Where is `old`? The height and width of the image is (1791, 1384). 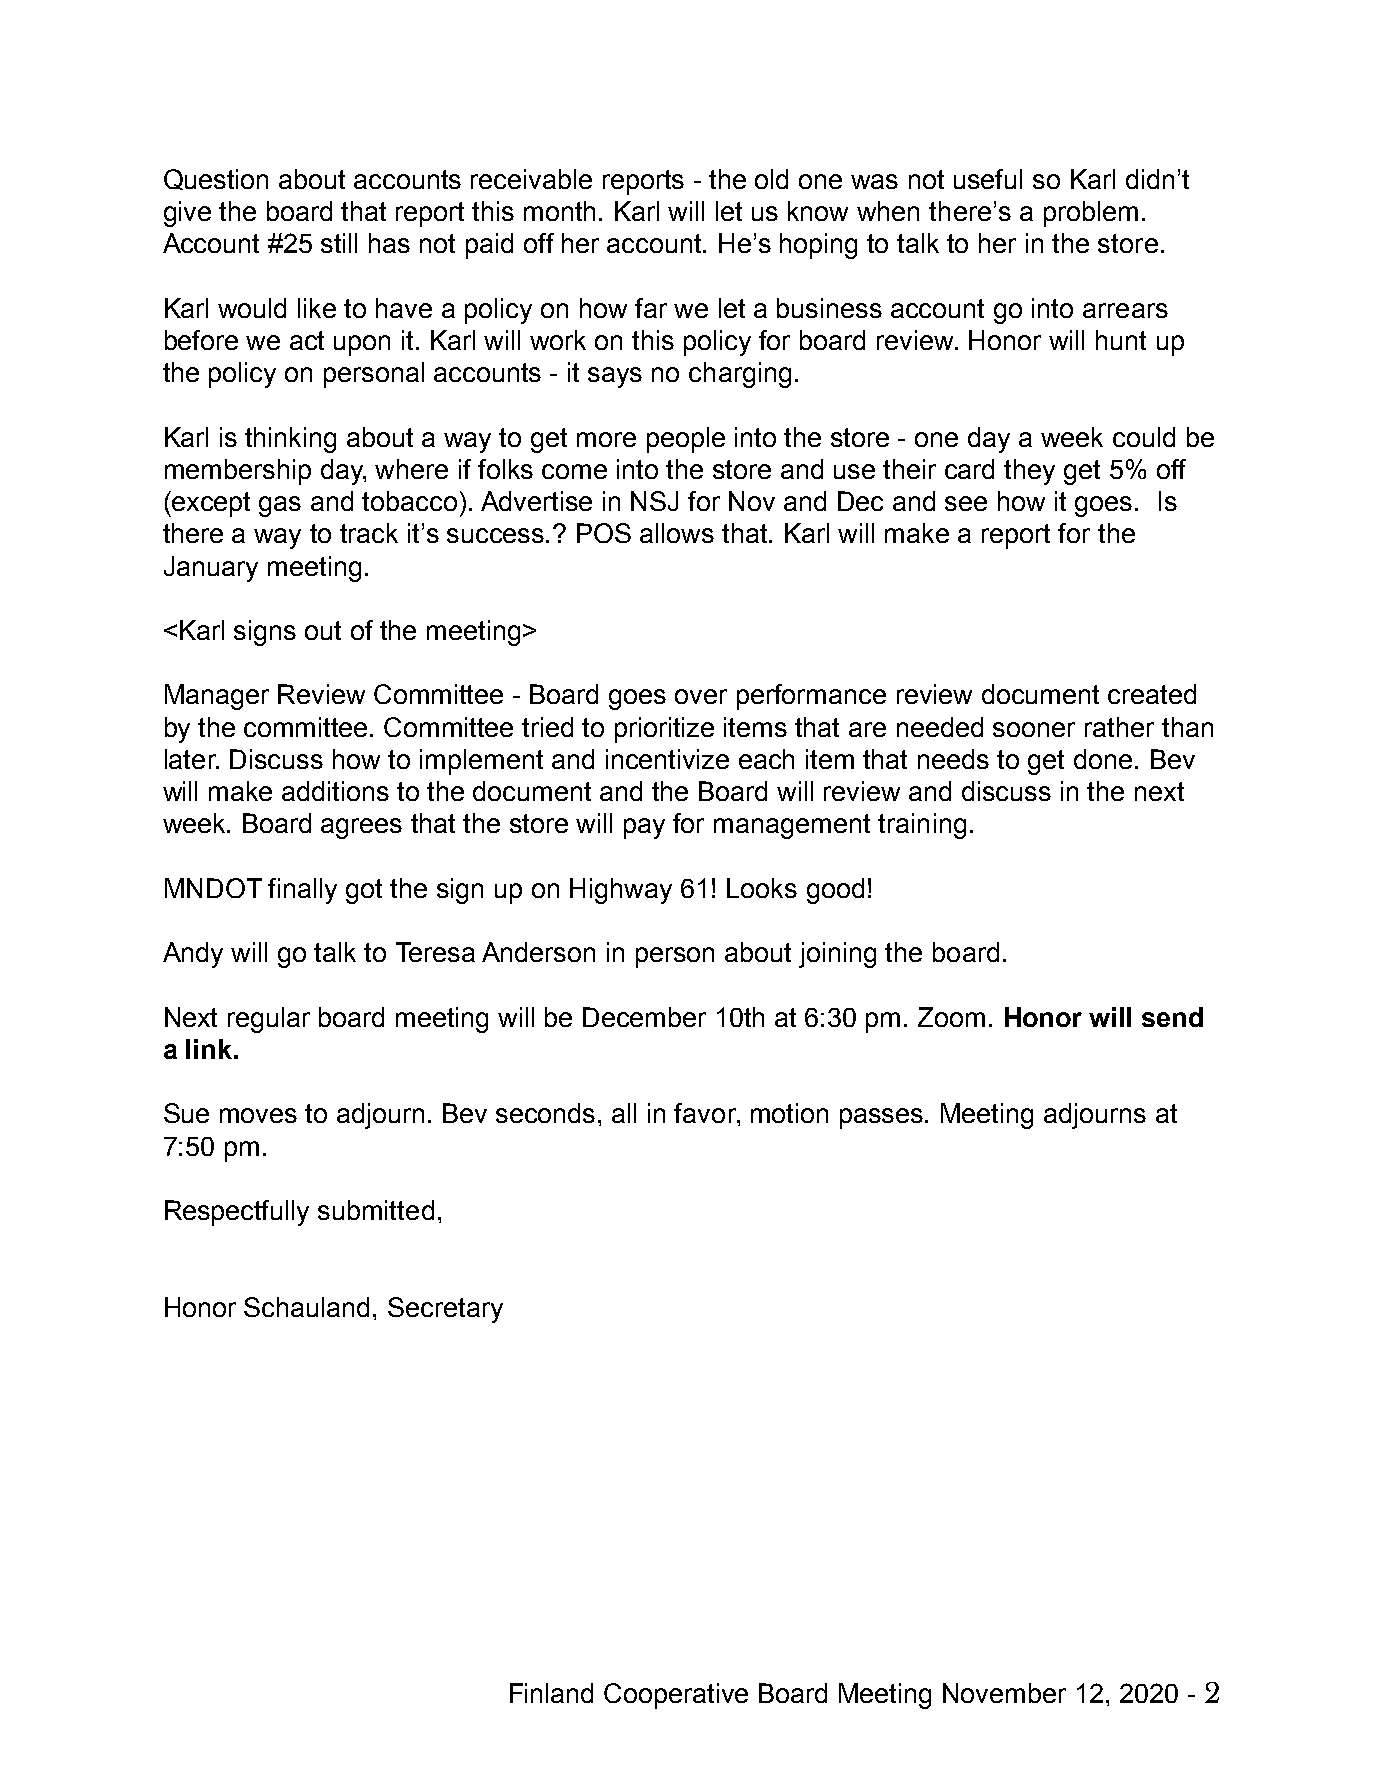 old is located at coordinates (771, 179).
